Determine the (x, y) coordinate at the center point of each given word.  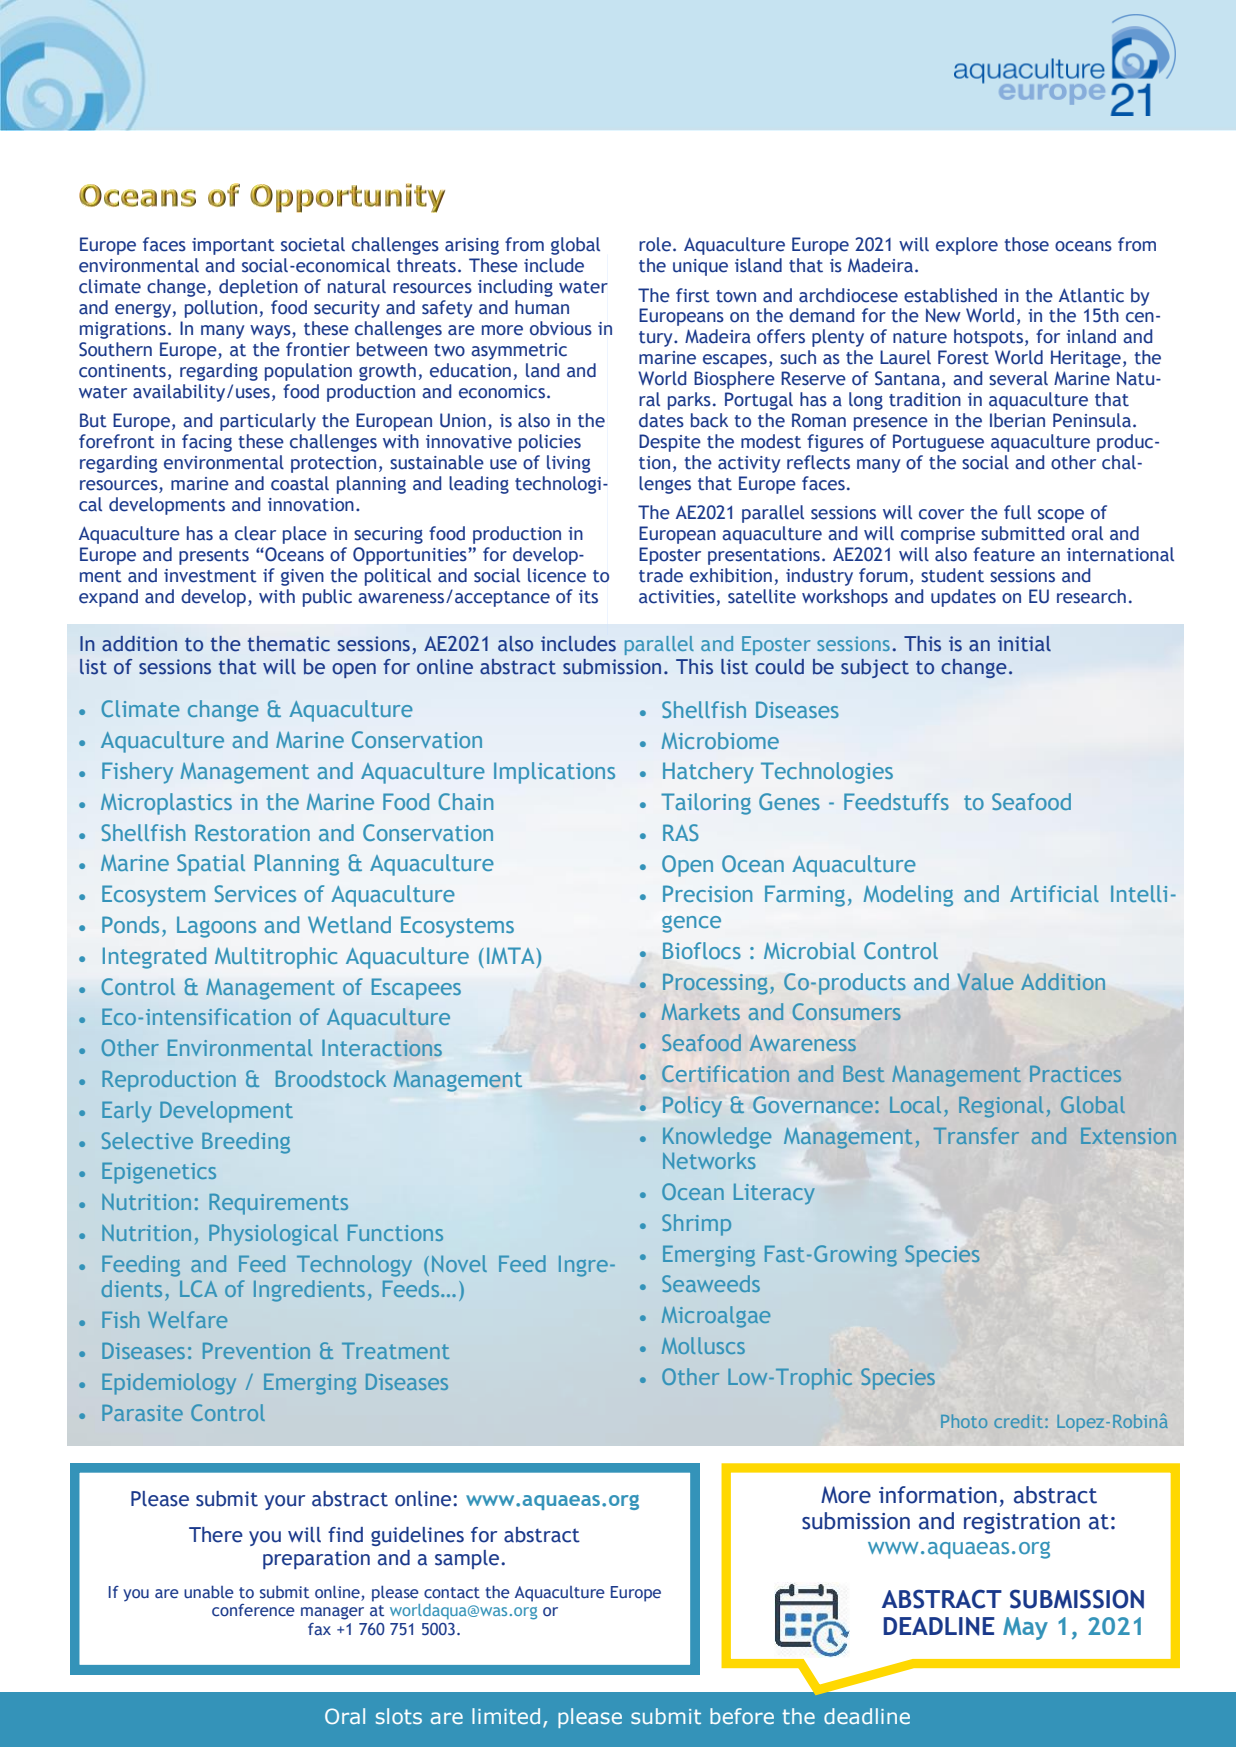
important (233, 246)
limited (506, 1716)
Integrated (154, 958)
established (950, 295)
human (542, 307)
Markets (701, 1011)
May (1025, 1628)
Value (985, 981)
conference (253, 1610)
